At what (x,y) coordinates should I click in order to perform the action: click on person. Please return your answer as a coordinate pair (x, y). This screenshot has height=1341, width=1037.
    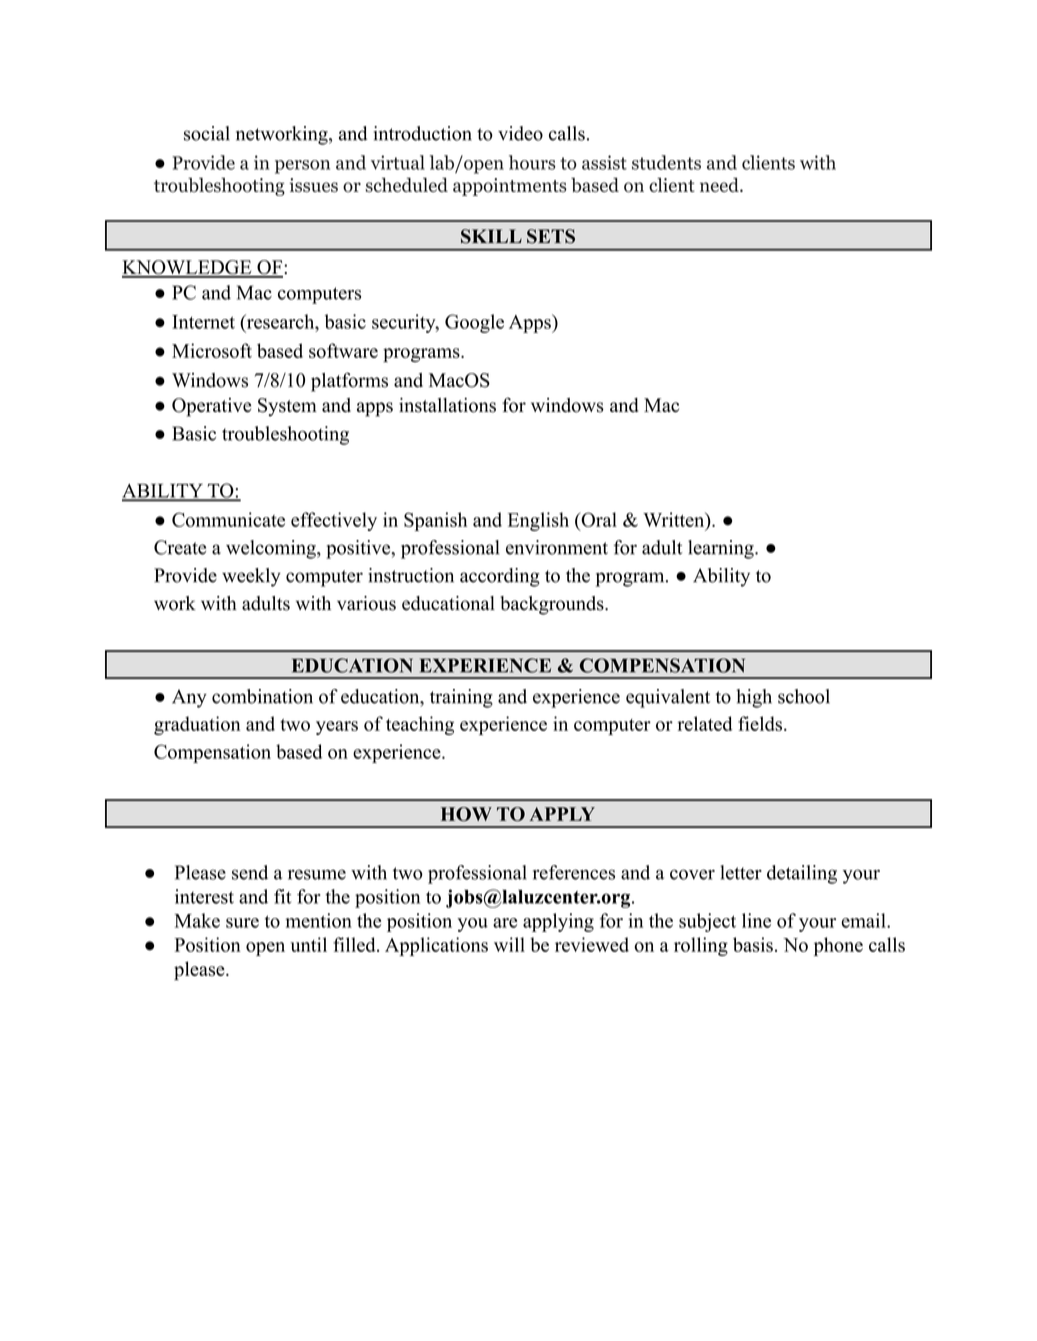
    Looking at the image, I should click on (302, 167).
